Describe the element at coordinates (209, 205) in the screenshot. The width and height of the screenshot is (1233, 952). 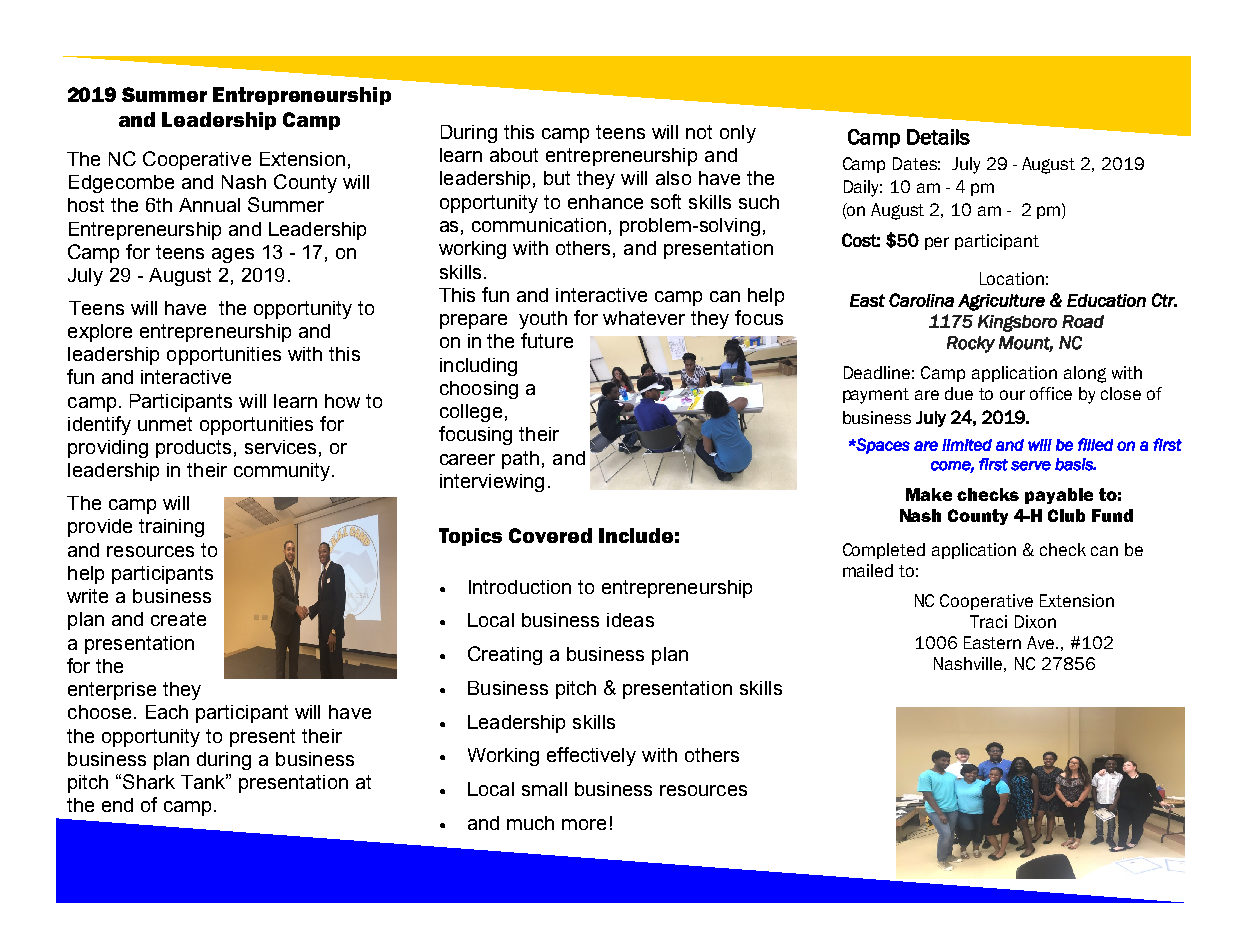
I see `Annual` at that location.
